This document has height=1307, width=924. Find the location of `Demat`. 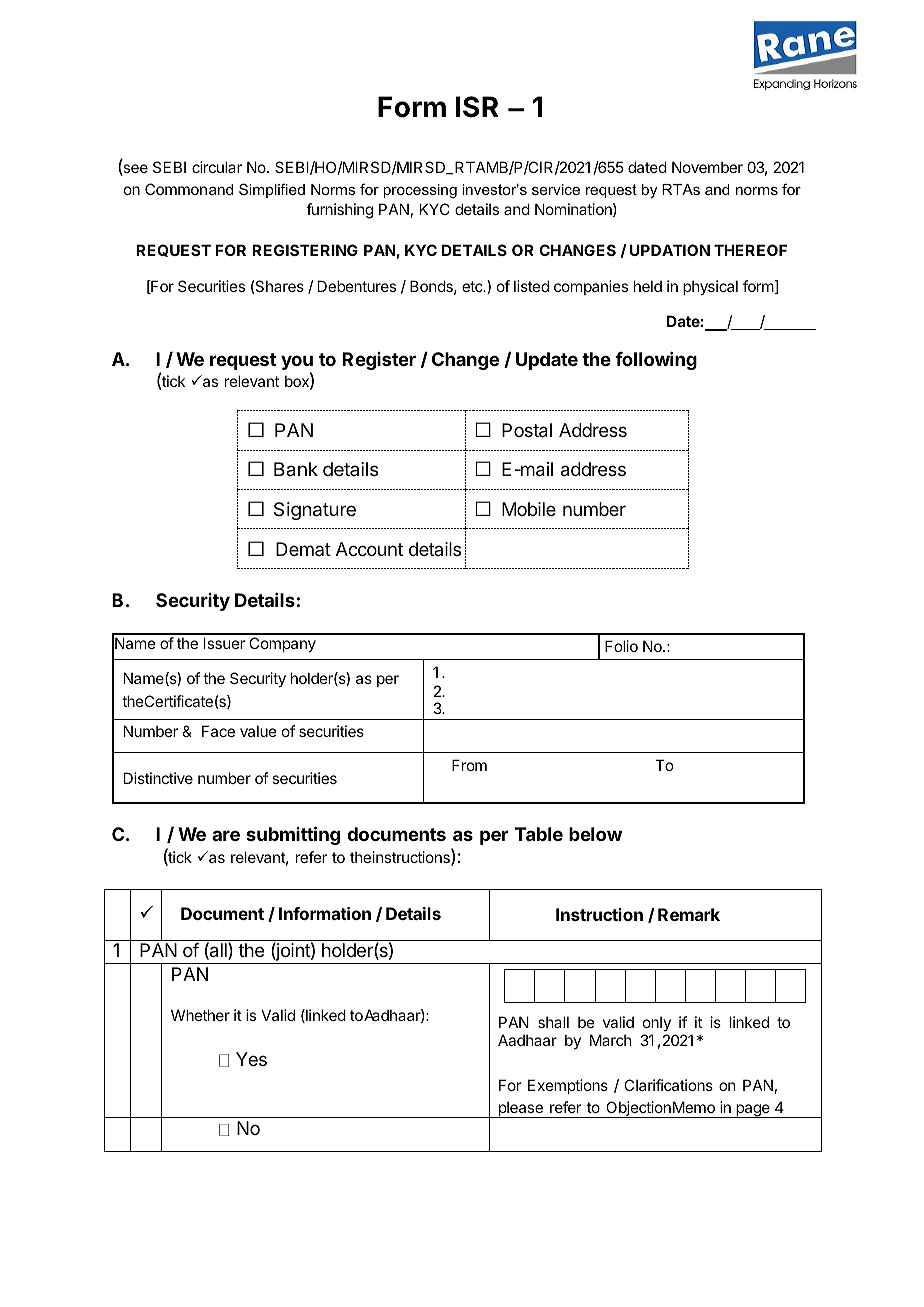

Demat is located at coordinates (303, 549).
